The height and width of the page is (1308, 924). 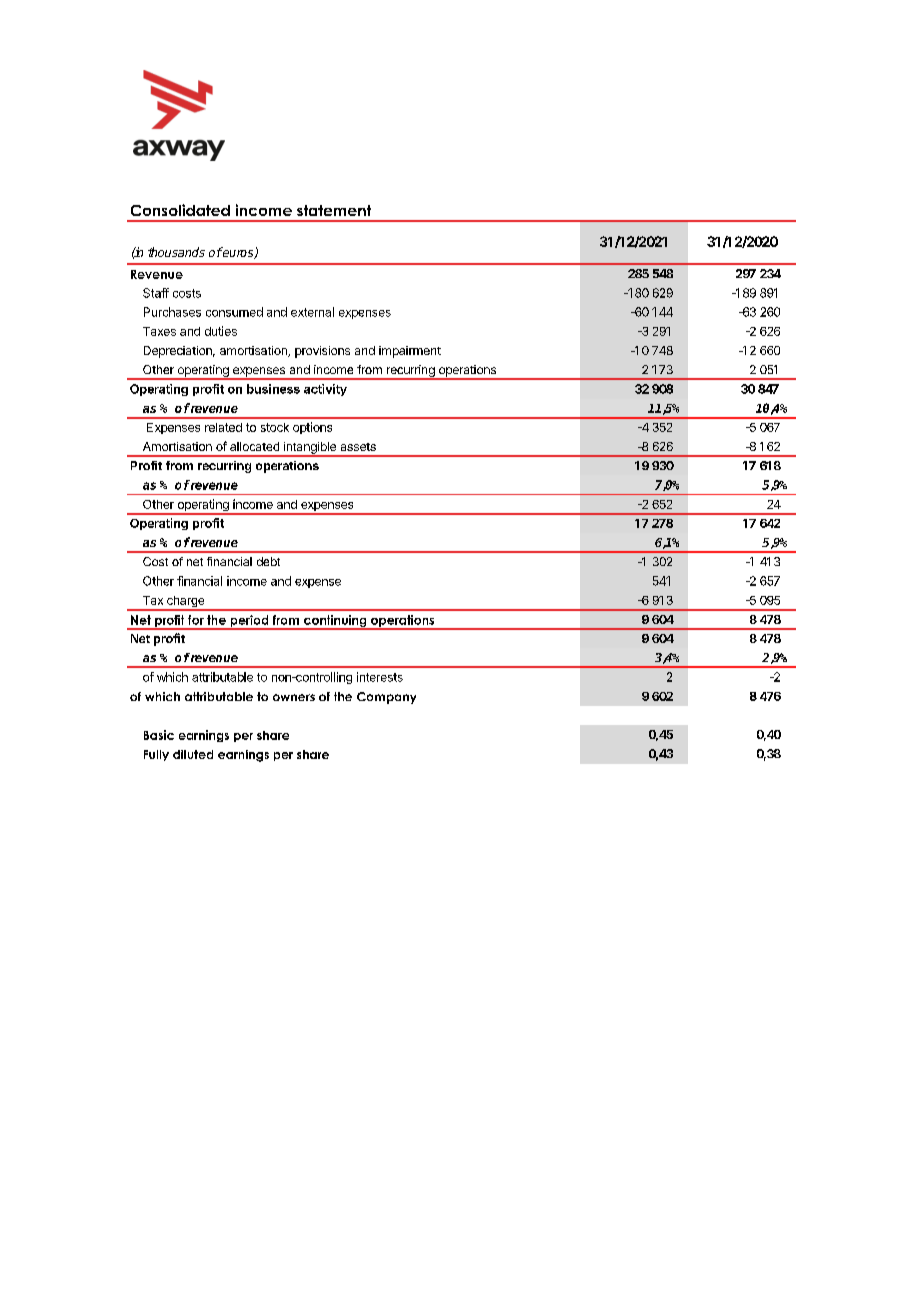 I want to click on owners, so click(x=294, y=697).
